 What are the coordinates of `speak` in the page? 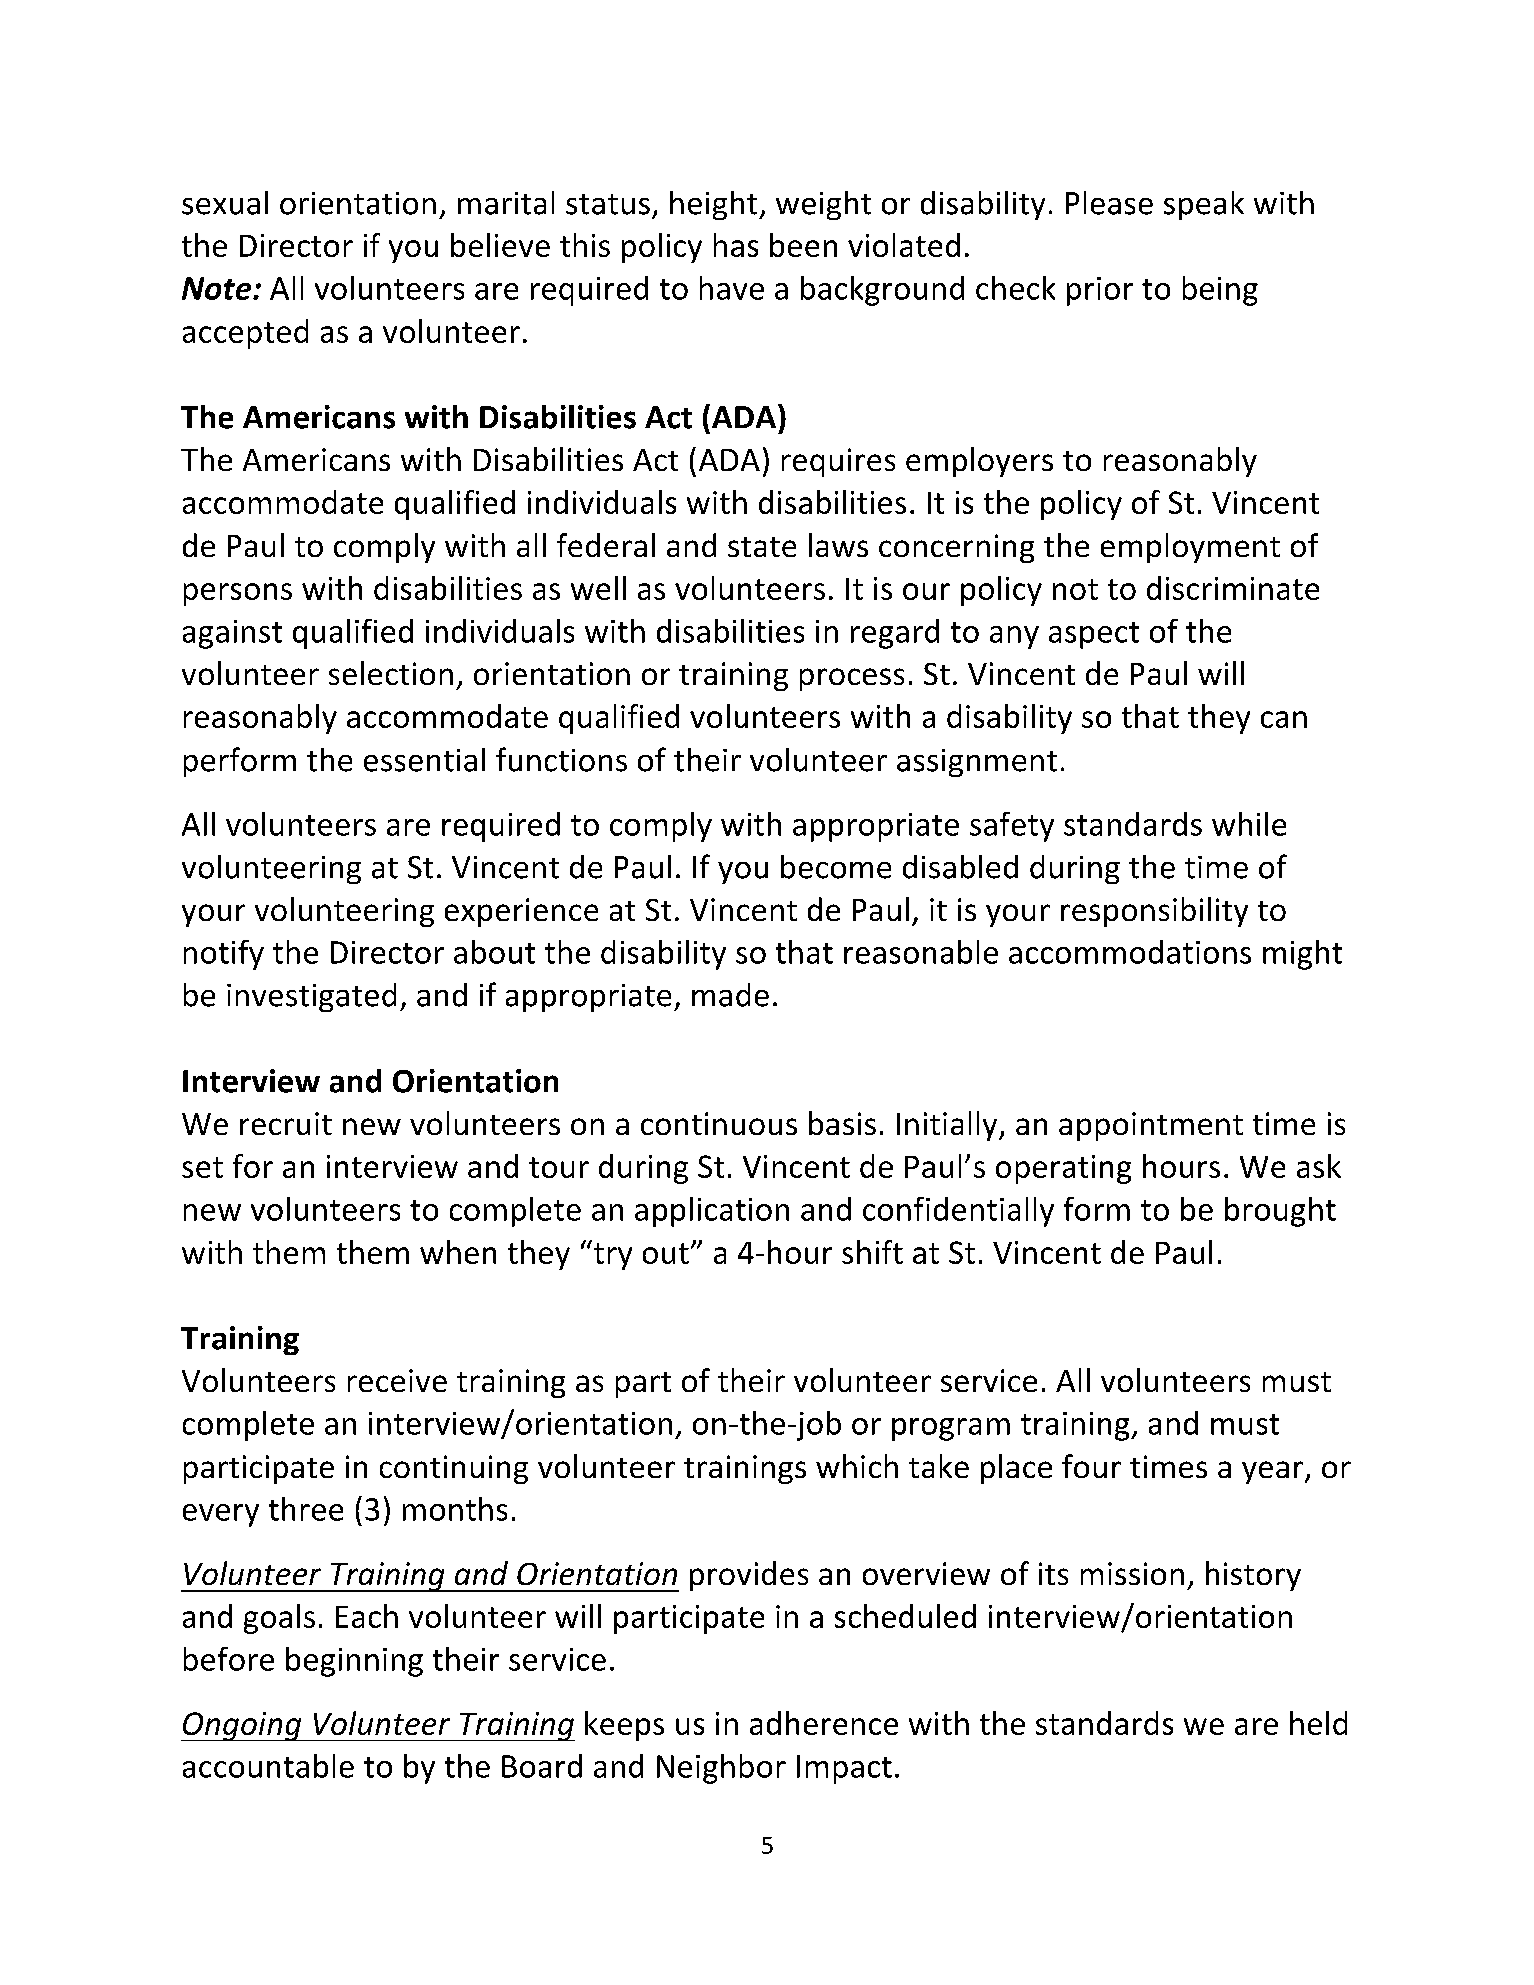 It's located at (1204, 205).
